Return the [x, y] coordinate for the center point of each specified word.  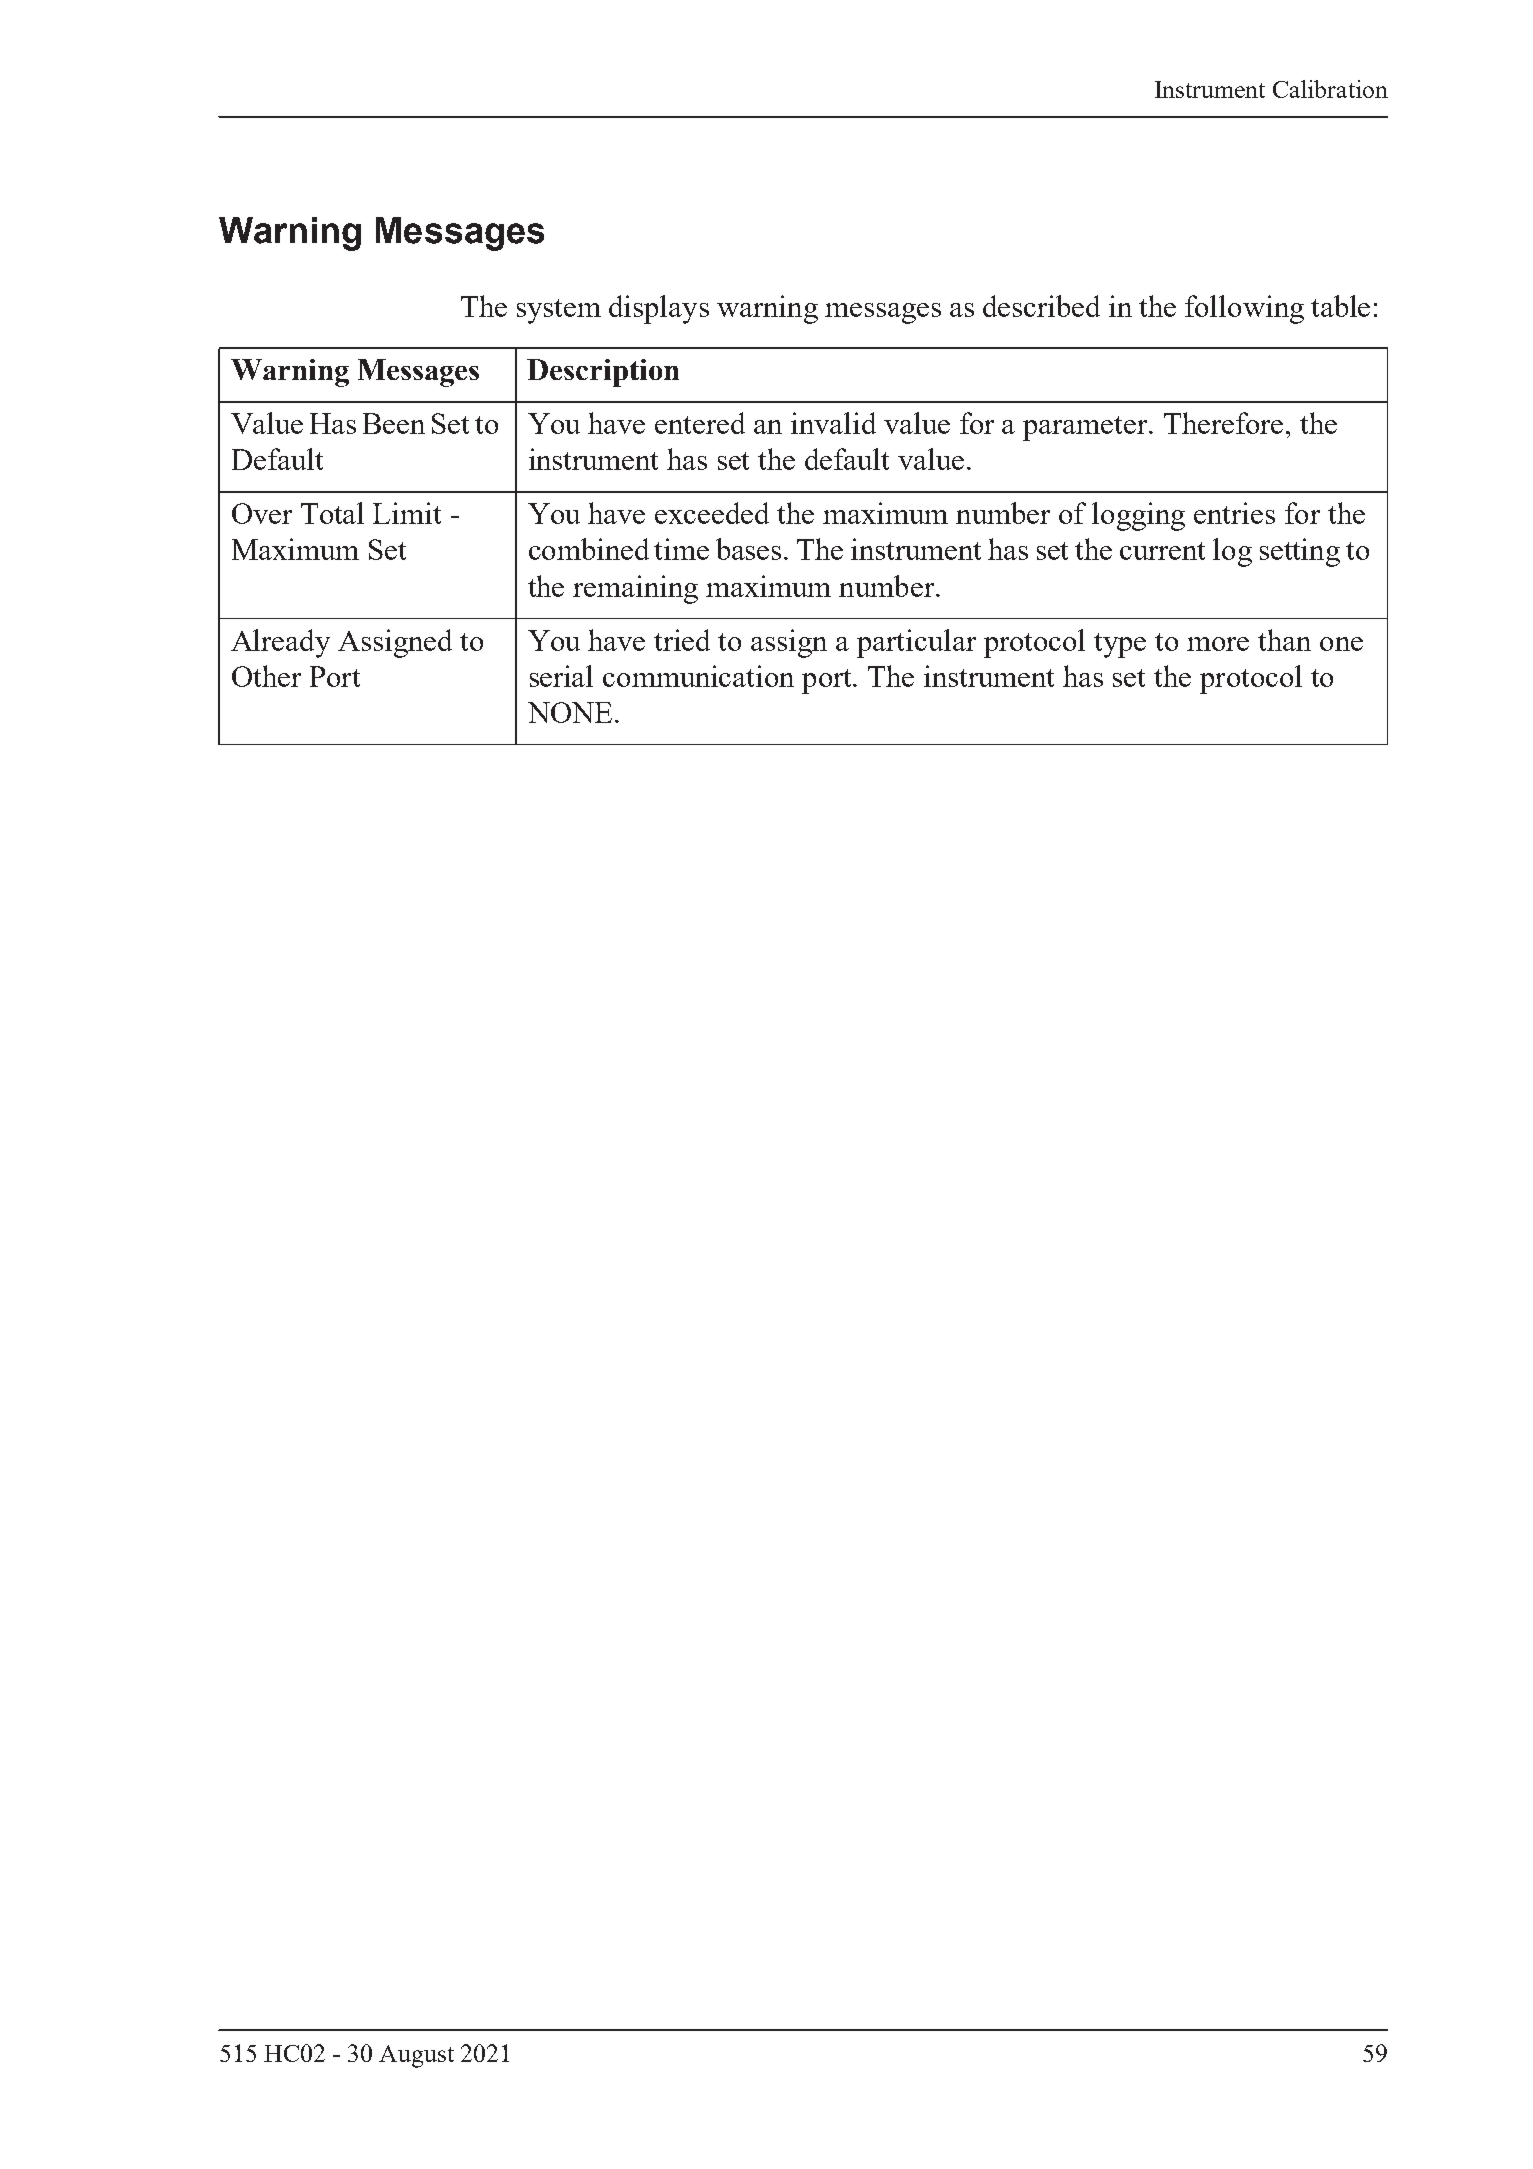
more [1218, 644]
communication [698, 676]
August [416, 2056]
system [559, 311]
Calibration [1330, 89]
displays [659, 309]
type [1120, 645]
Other [266, 676]
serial [561, 676]
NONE [570, 712]
